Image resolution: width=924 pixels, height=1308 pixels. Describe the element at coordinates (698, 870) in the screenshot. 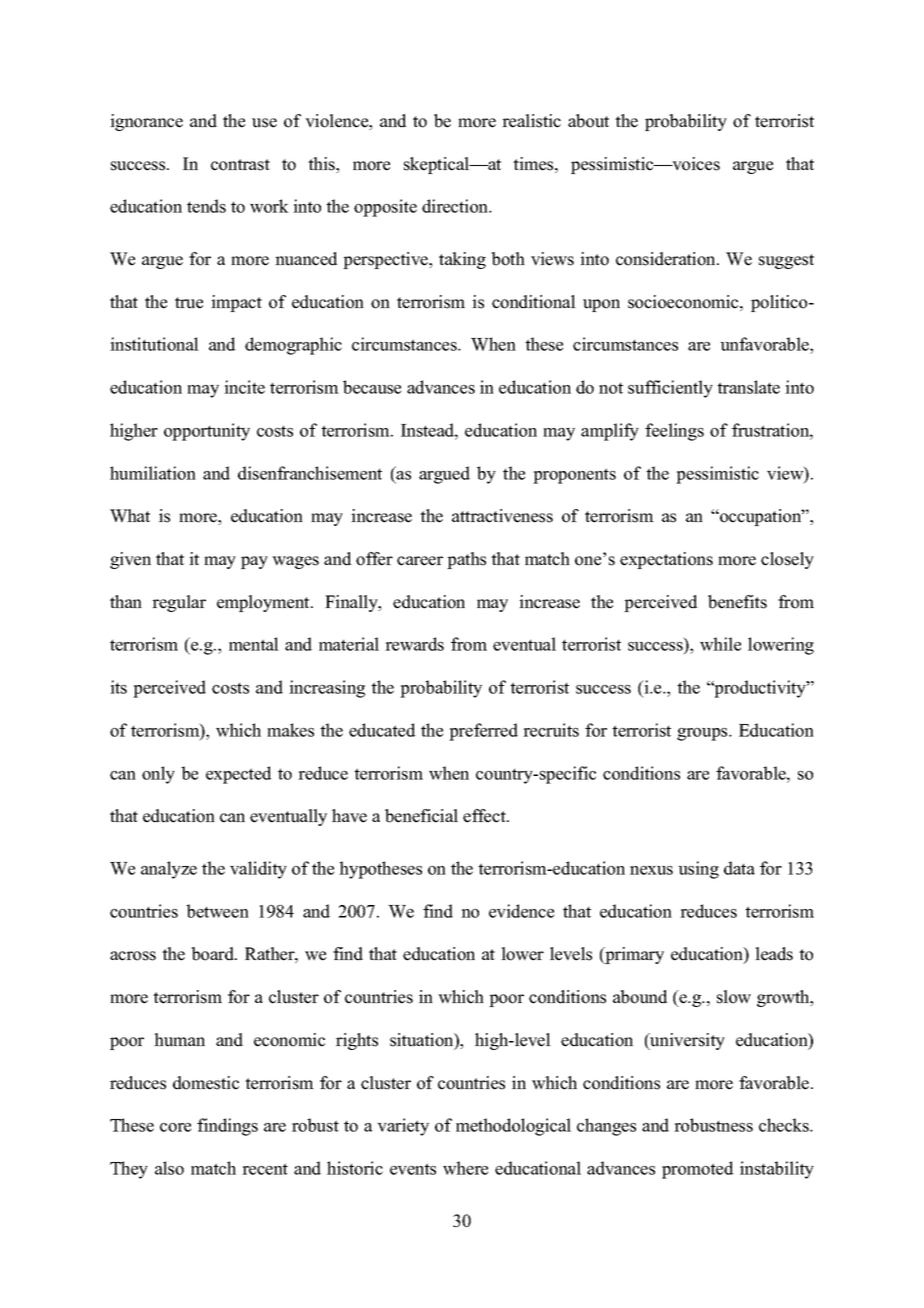

I see `using` at that location.
